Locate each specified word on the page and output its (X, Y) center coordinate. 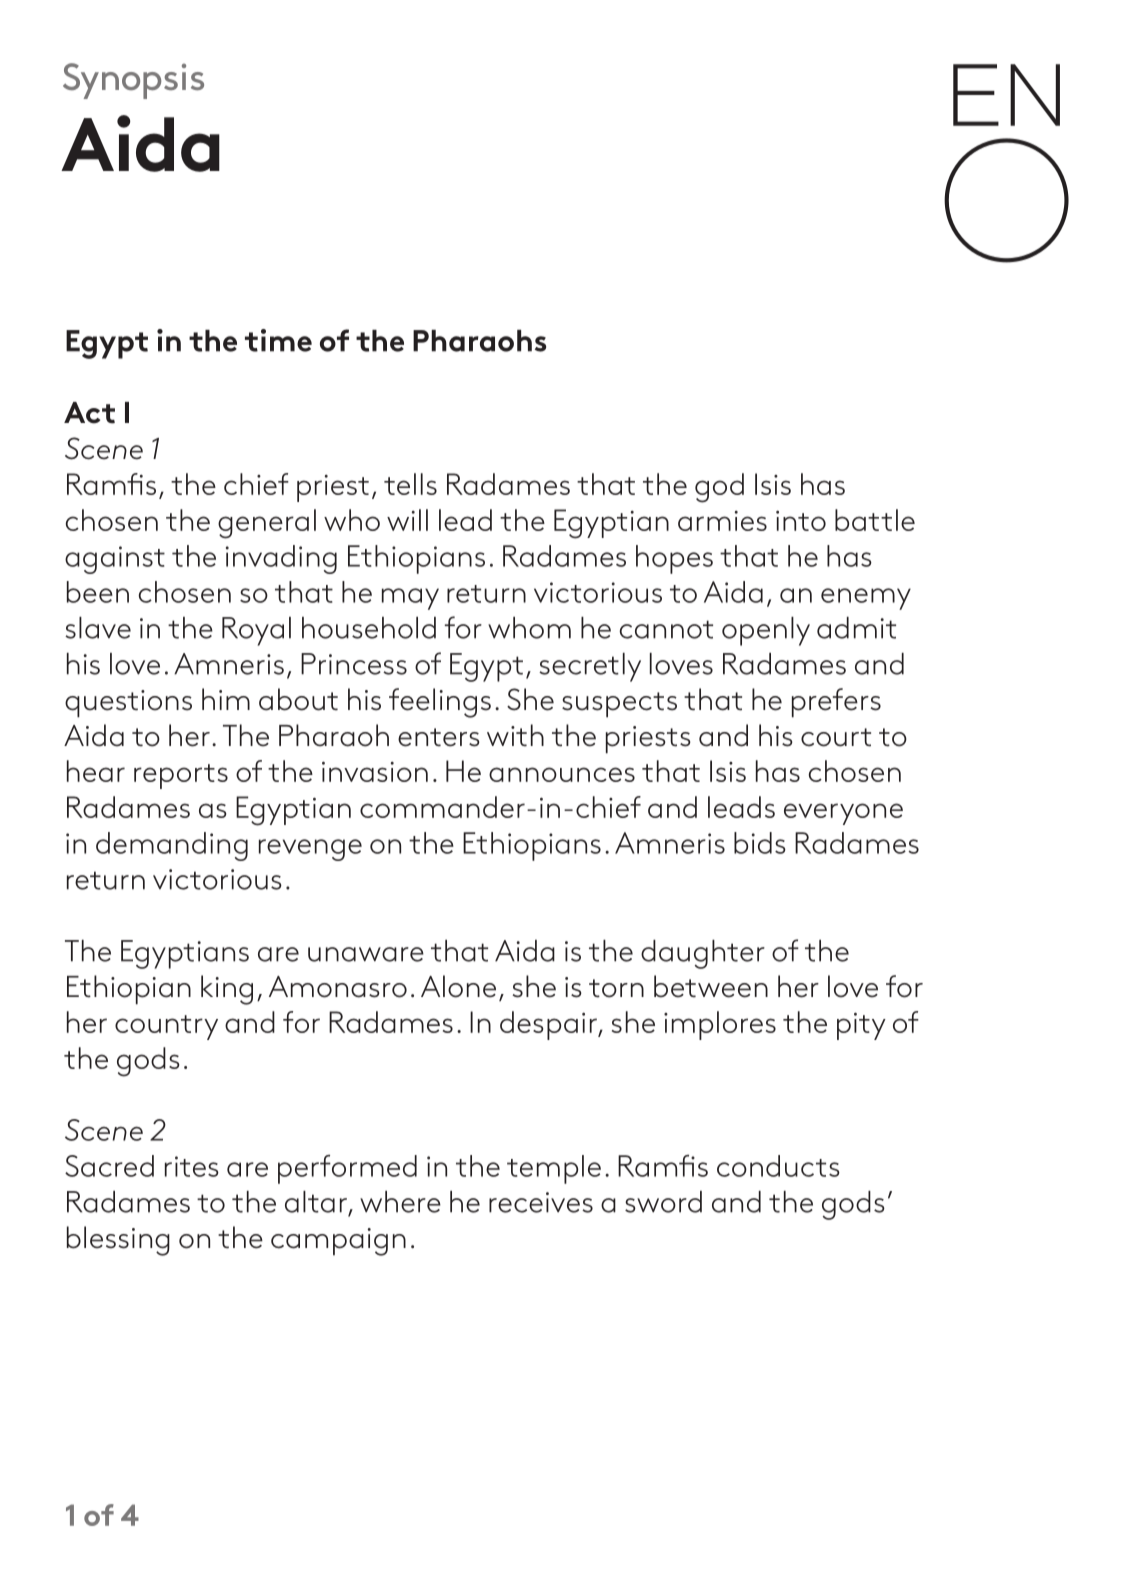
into (801, 520)
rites (192, 1166)
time (278, 340)
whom (529, 628)
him (226, 699)
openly (766, 631)
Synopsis (133, 81)
